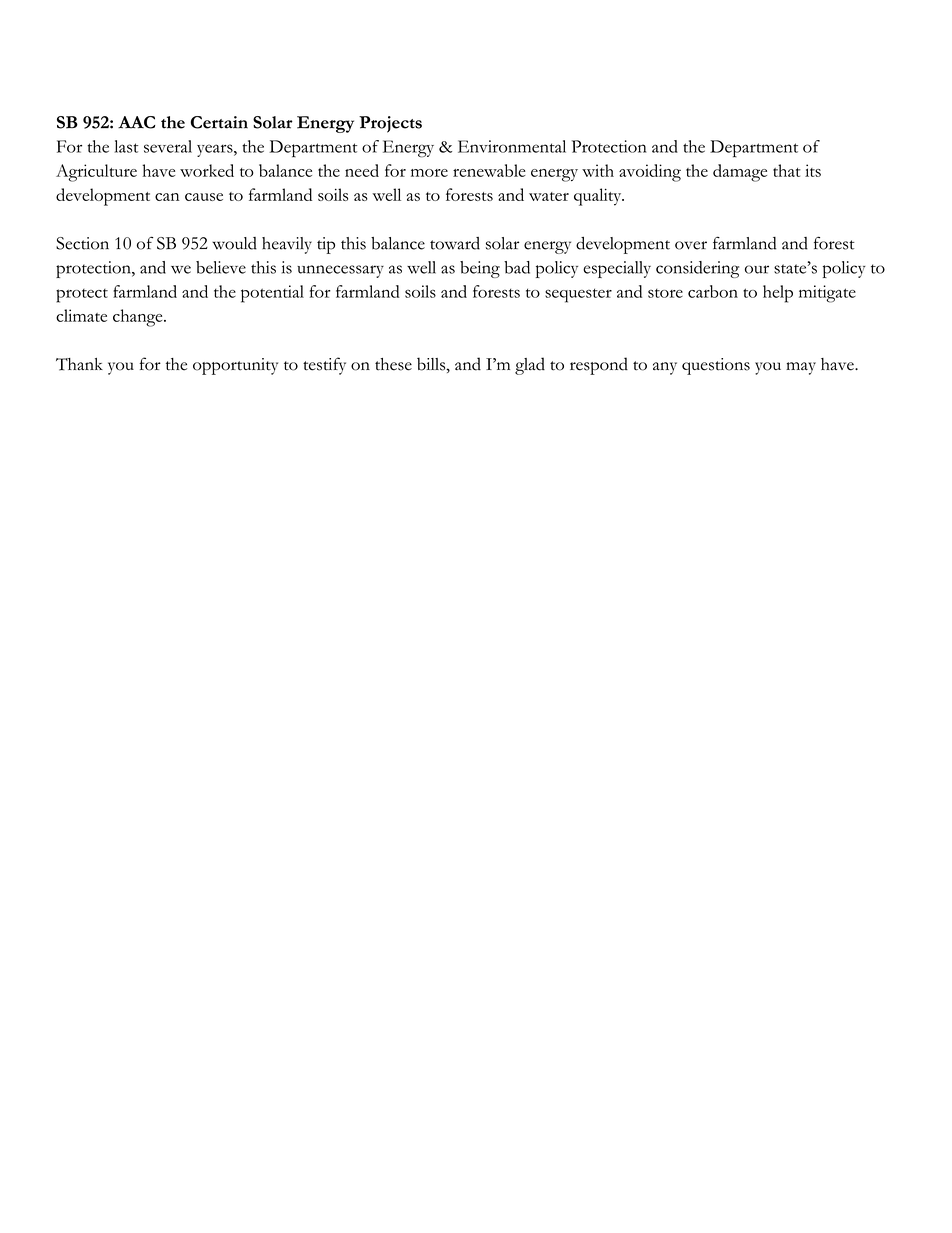 The image size is (952, 1233). Describe the element at coordinates (235, 366) in the screenshot. I see `opportunity` at that location.
